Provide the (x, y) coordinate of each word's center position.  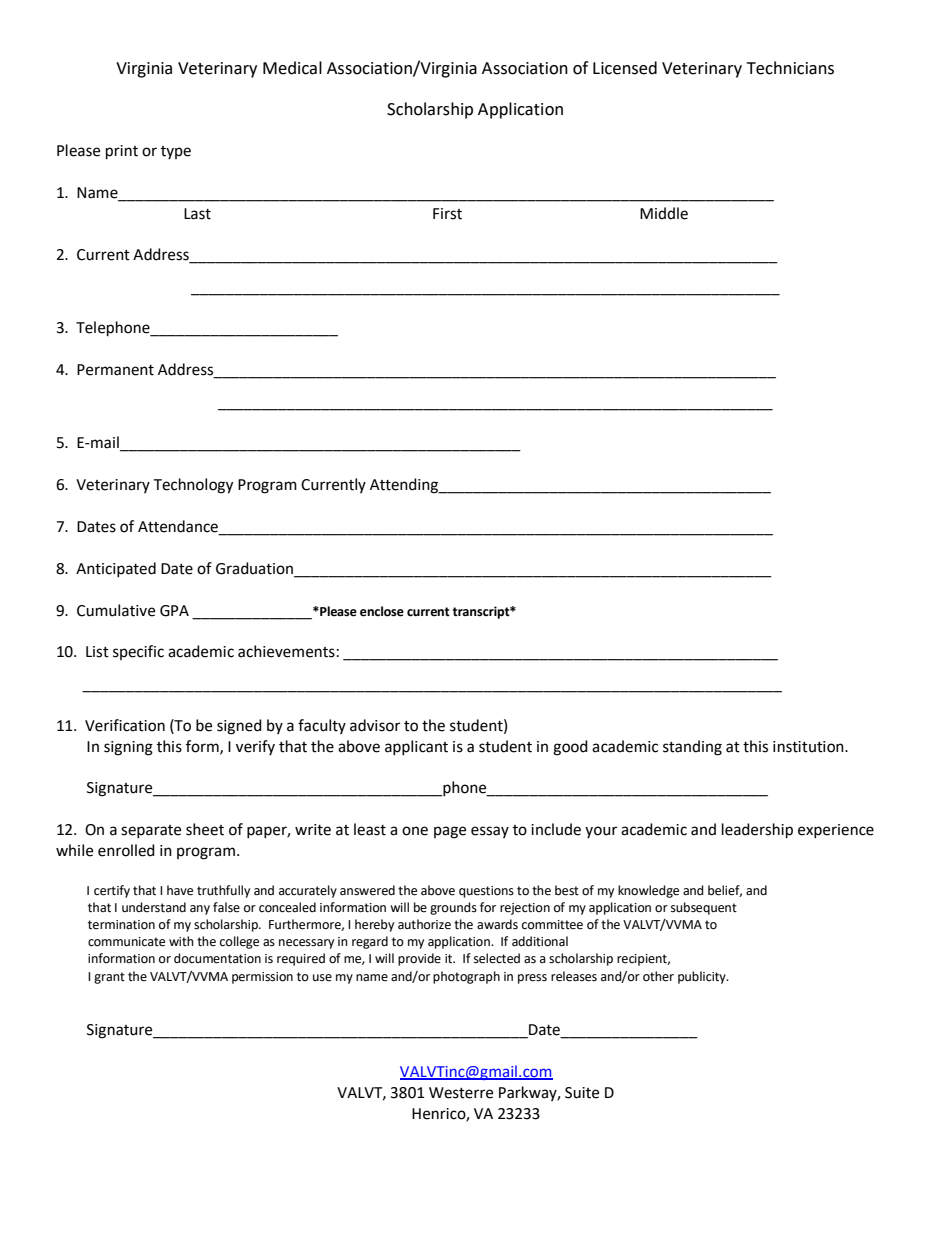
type (176, 152)
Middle (664, 213)
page (450, 832)
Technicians (790, 68)
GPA (174, 611)
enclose (382, 611)
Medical (292, 68)
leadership (757, 831)
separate (151, 831)
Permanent (115, 370)
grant (109, 978)
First (447, 214)
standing (692, 748)
